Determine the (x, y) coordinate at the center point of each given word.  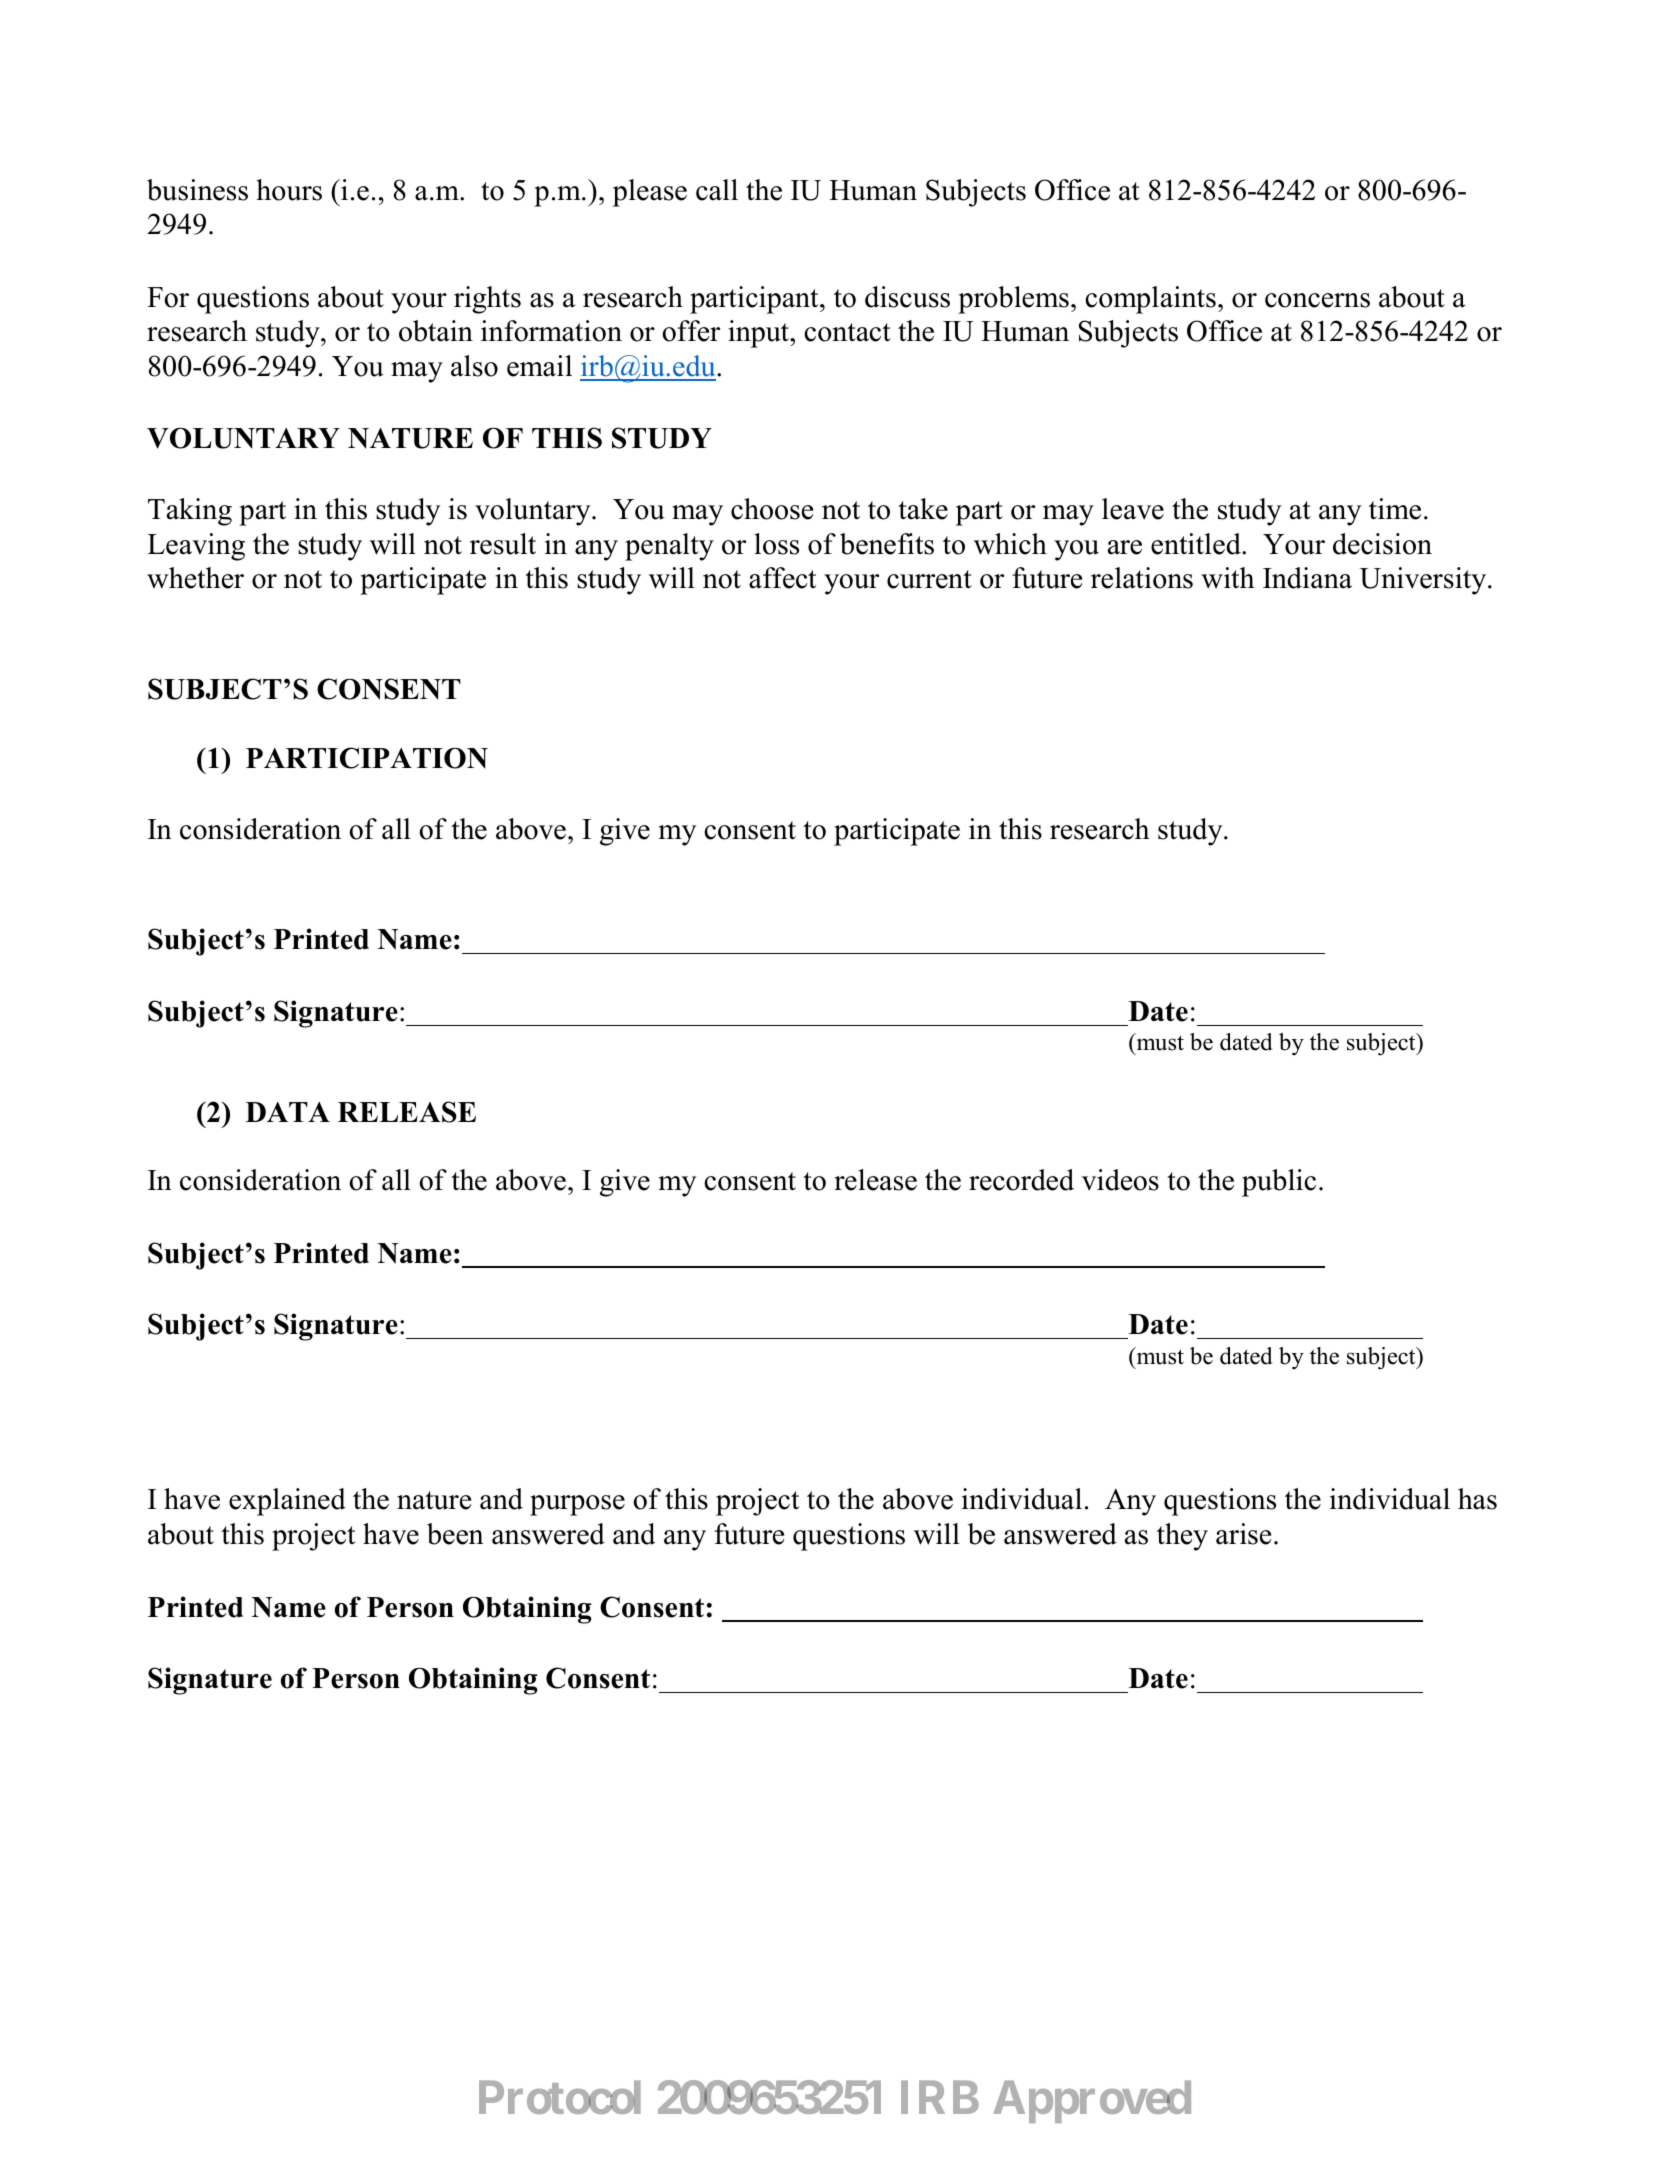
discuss (907, 297)
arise (1243, 1534)
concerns (1317, 300)
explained (287, 1502)
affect (782, 578)
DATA (287, 1112)
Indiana (1307, 578)
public (1279, 1183)
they (1182, 1537)
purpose (577, 1505)
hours (289, 190)
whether (195, 578)
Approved (1092, 2101)
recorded (1021, 1180)
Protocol (560, 2097)
